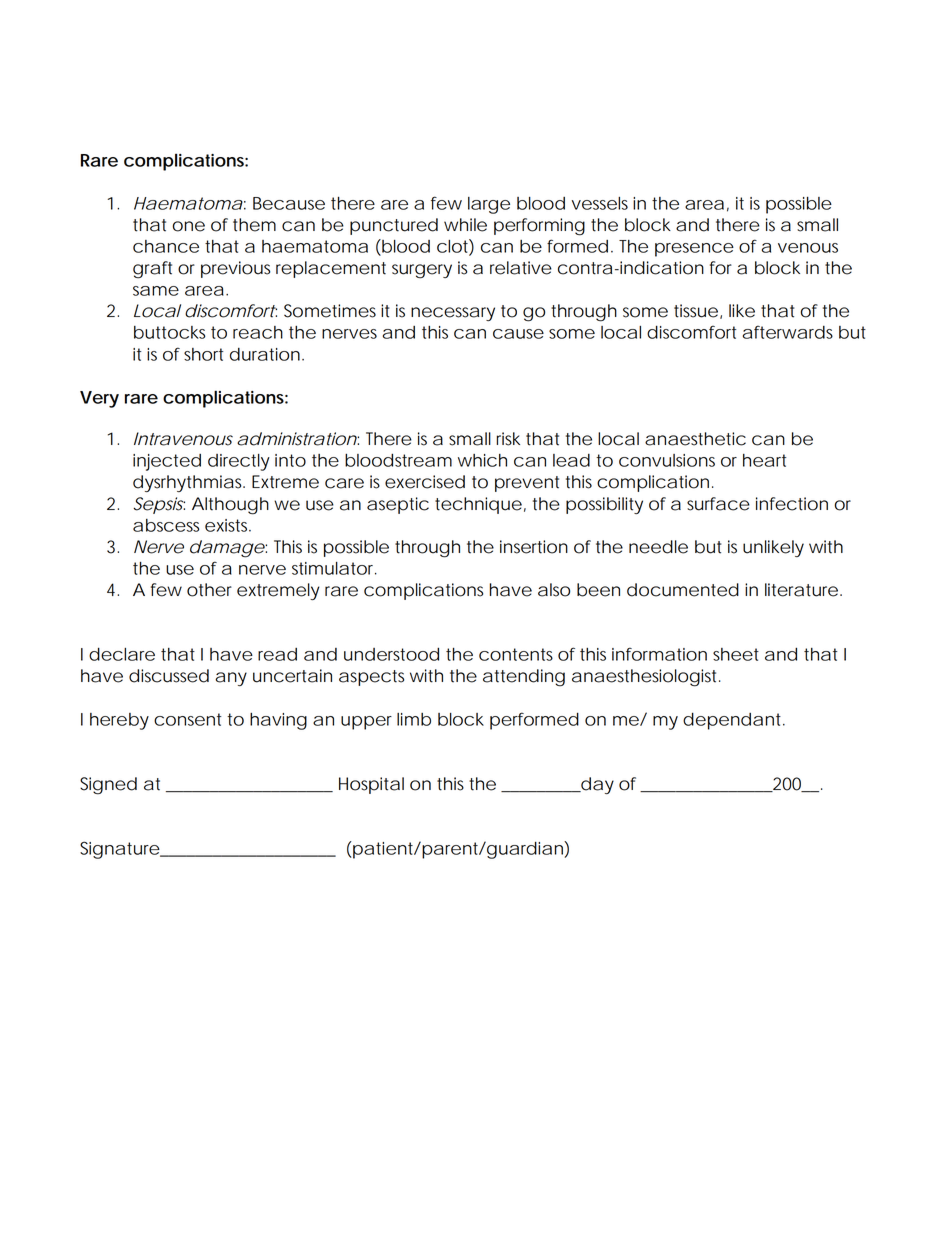 This screenshot has height=1233, width=952. I want to click on consent, so click(188, 719).
